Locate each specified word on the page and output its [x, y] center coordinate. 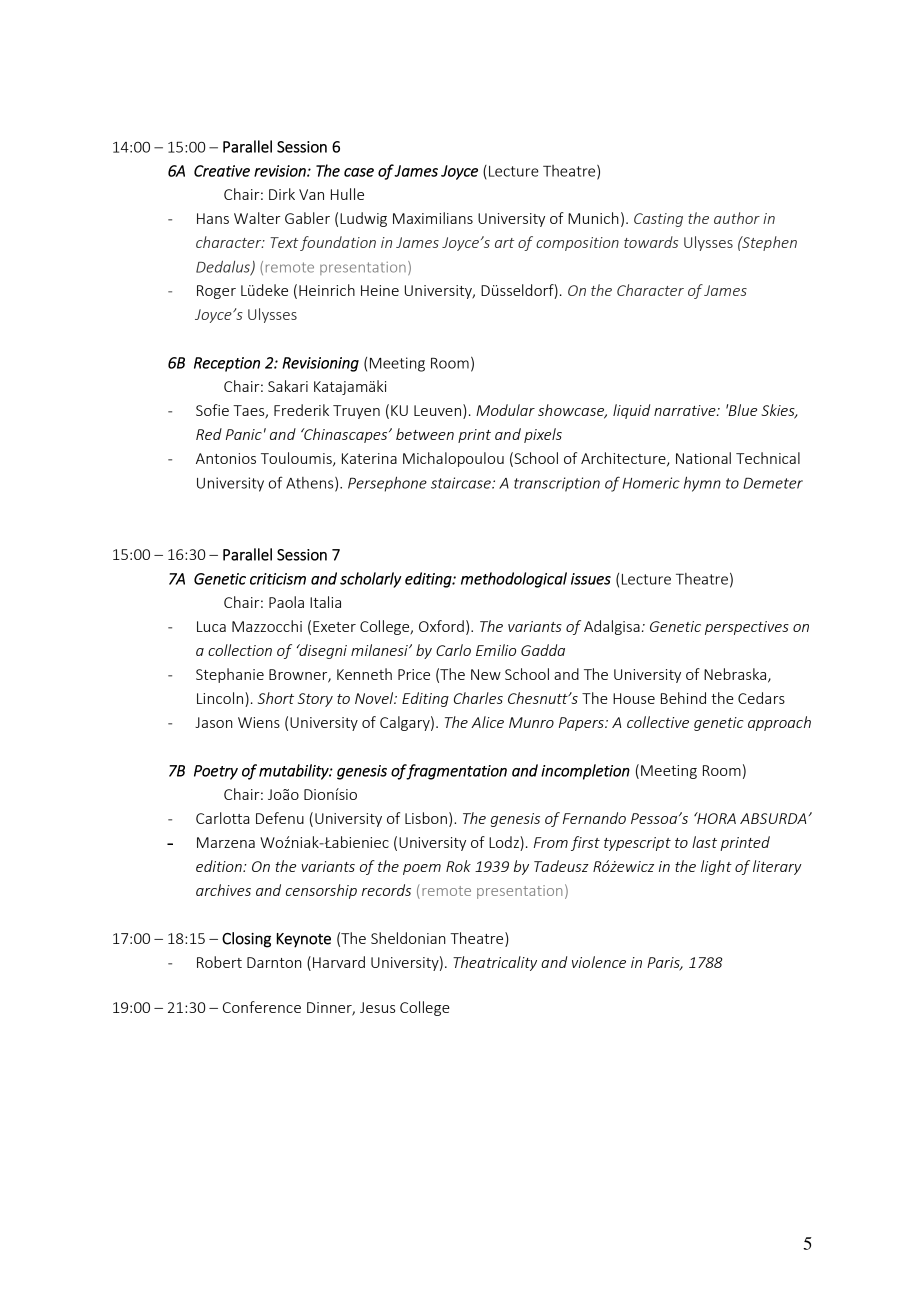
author [737, 218]
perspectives [747, 628]
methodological [514, 580]
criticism [278, 579]
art [504, 243]
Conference [262, 1007]
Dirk [282, 194]
